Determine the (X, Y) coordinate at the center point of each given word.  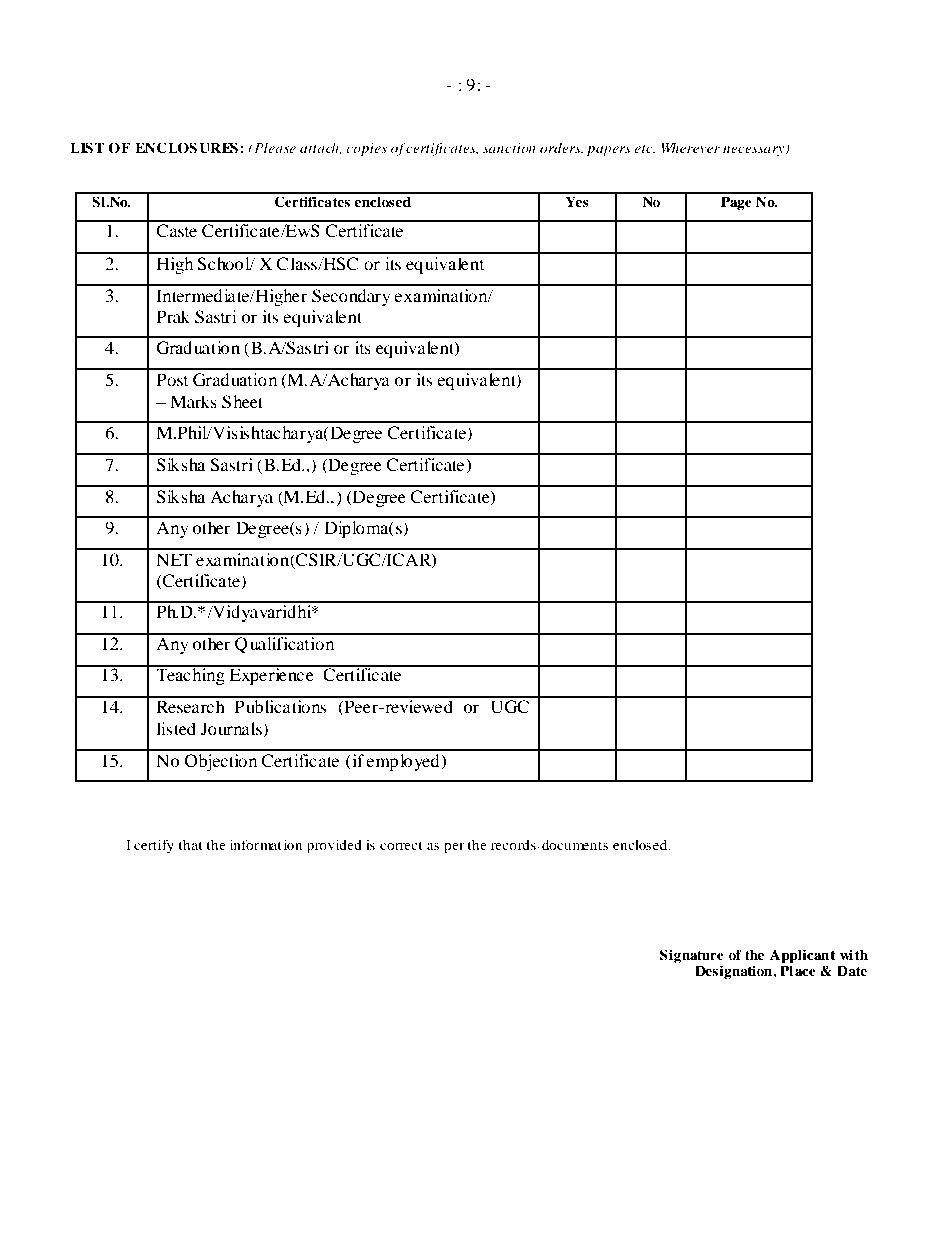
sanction (509, 148)
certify (154, 846)
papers (609, 151)
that (190, 845)
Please (274, 147)
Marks (193, 401)
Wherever (690, 147)
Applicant (802, 956)
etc (644, 149)
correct (401, 845)
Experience (272, 675)
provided (334, 846)
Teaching (190, 675)
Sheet (242, 402)
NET (174, 559)
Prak (173, 316)
